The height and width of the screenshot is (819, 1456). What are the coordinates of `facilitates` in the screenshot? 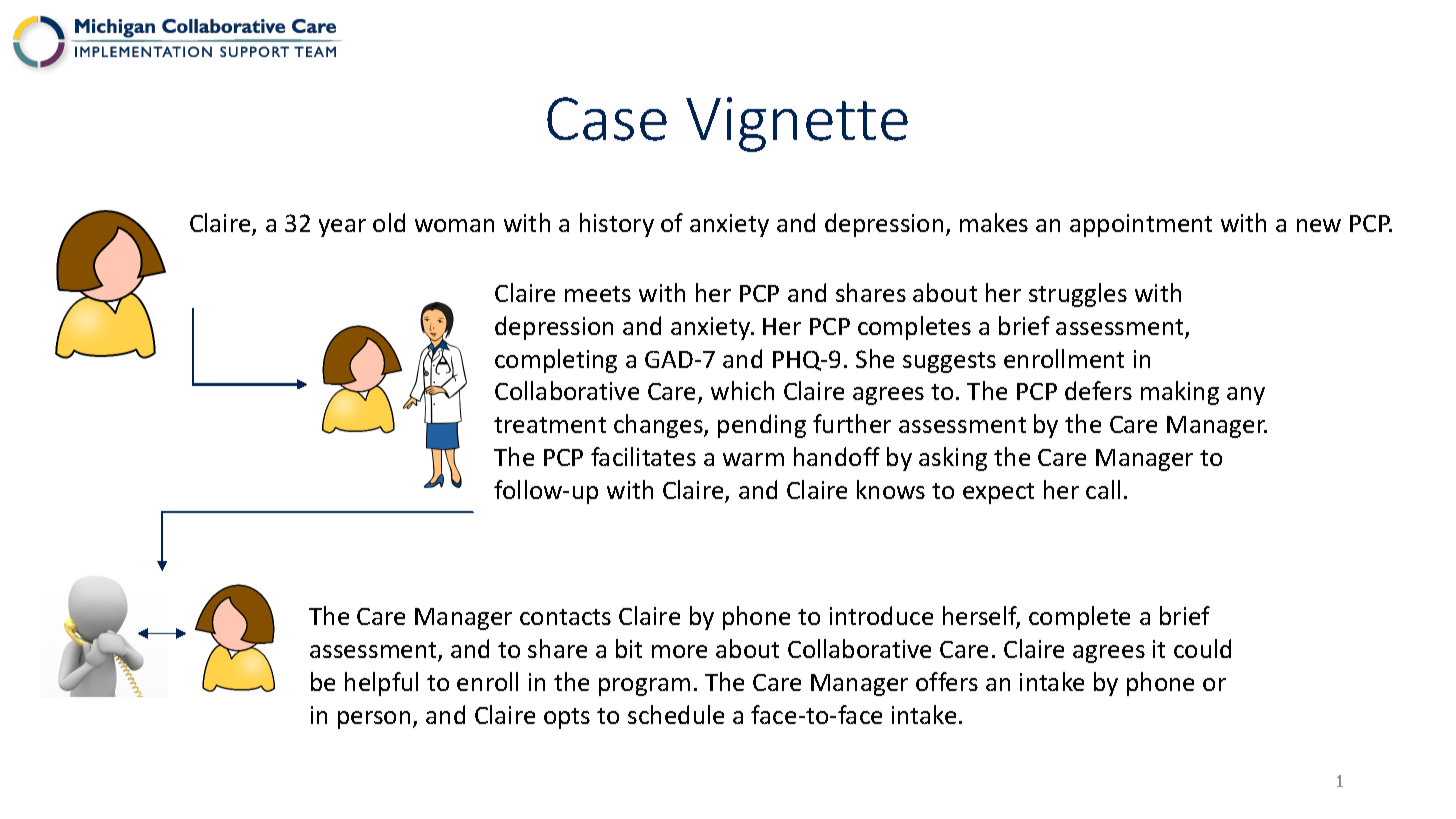 It's located at (643, 456).
